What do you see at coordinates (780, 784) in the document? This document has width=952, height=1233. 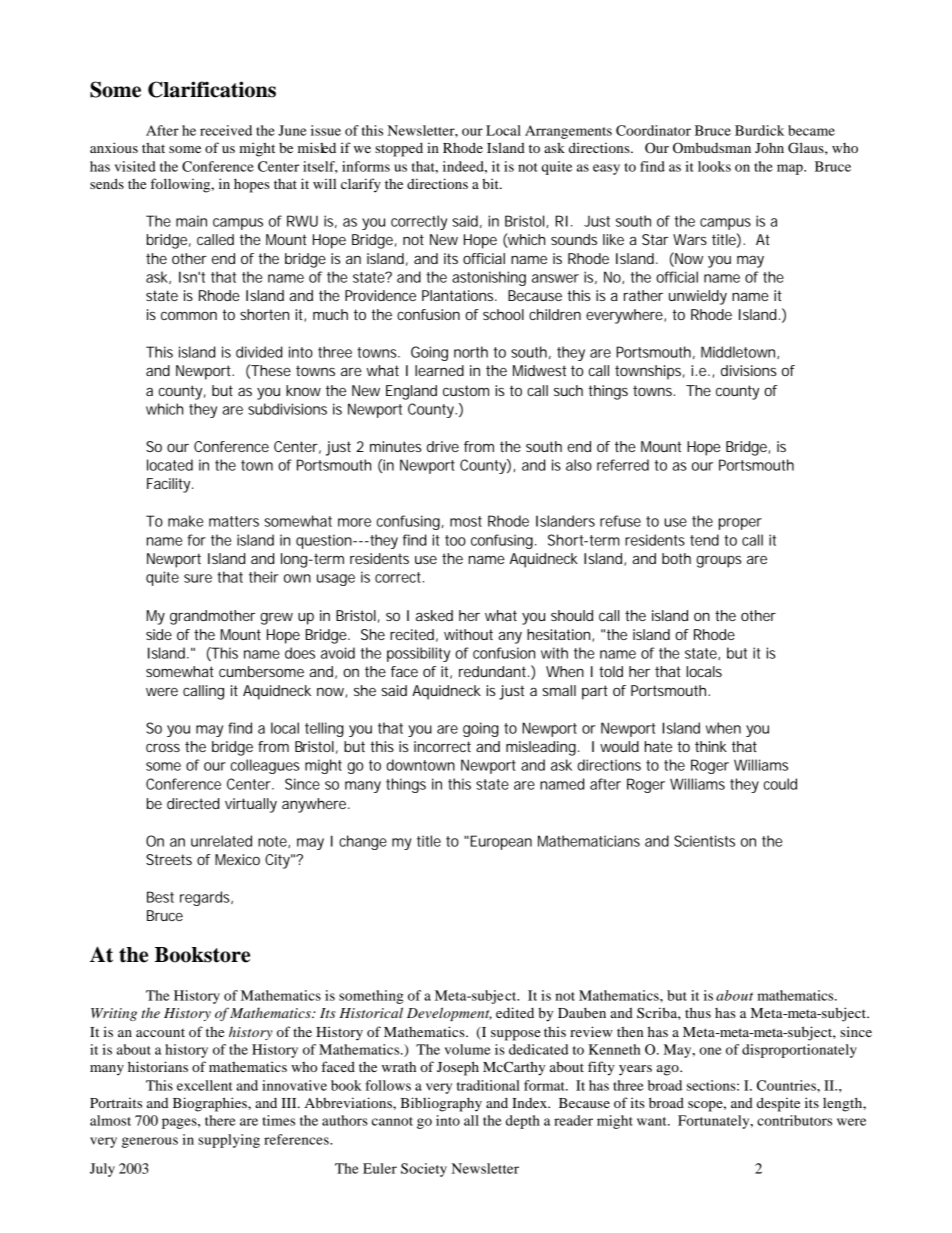 I see `could` at bounding box center [780, 784].
